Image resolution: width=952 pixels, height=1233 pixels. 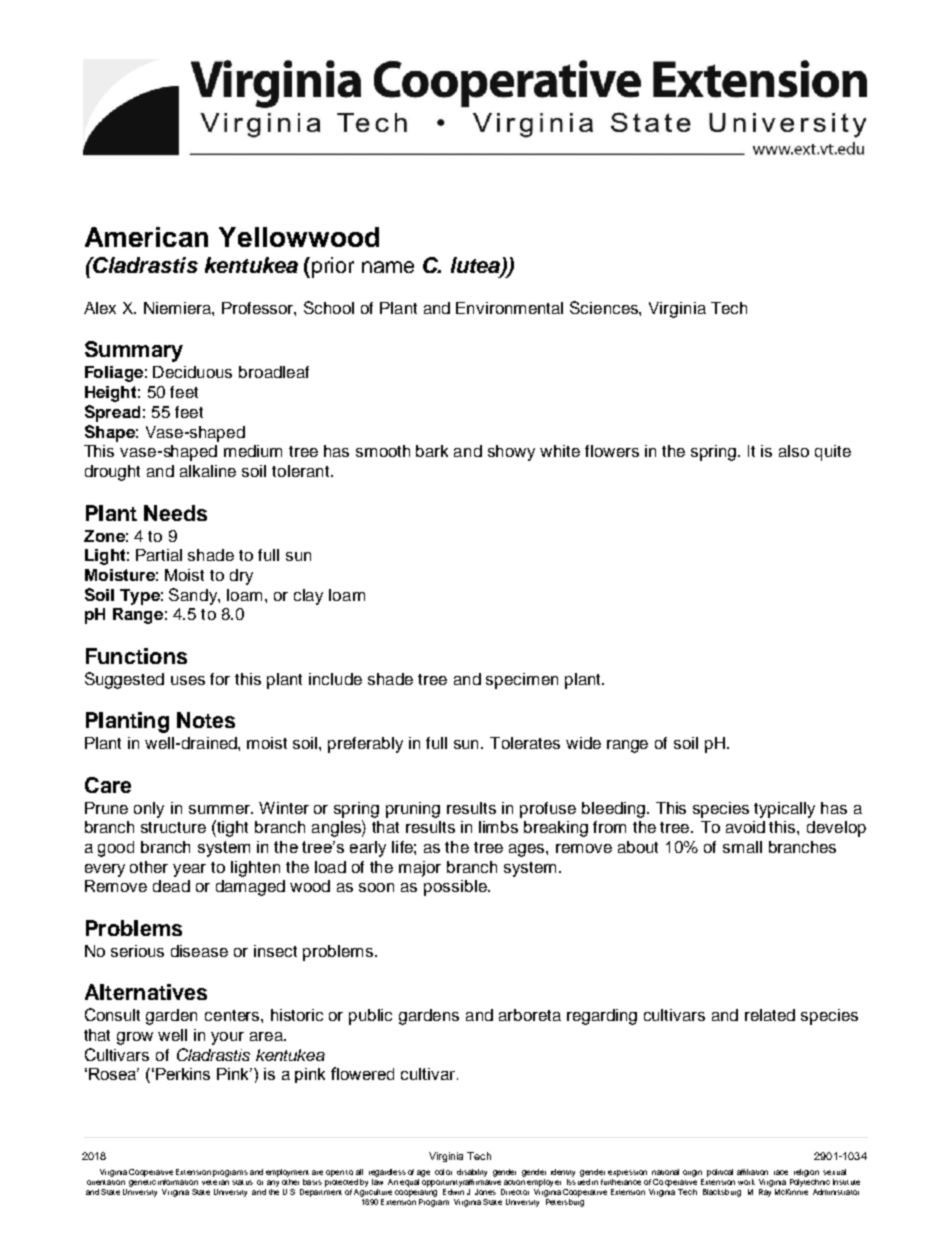 What do you see at coordinates (456, 888) in the screenshot?
I see `possible` at bounding box center [456, 888].
